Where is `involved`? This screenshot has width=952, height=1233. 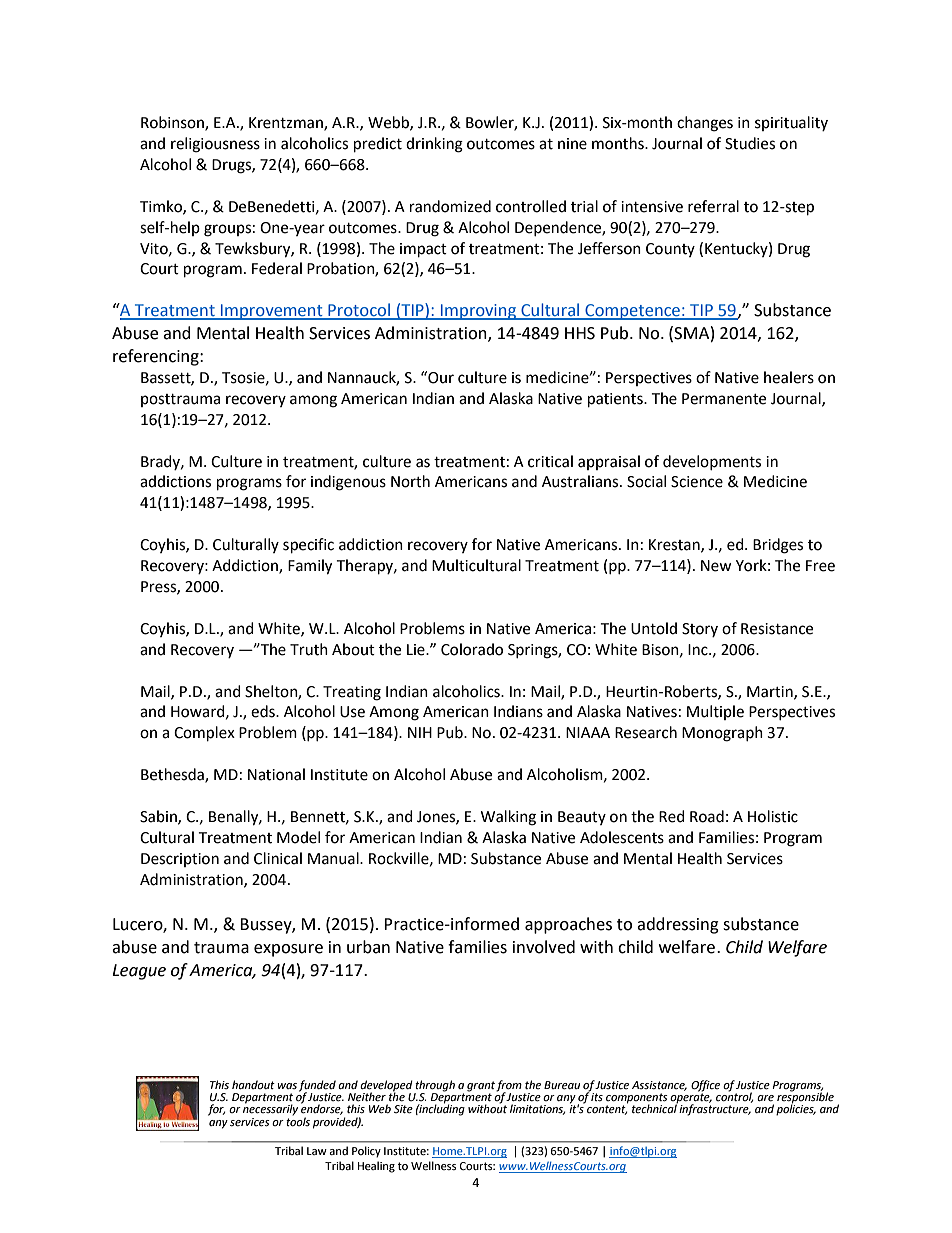 involved is located at coordinates (544, 947).
